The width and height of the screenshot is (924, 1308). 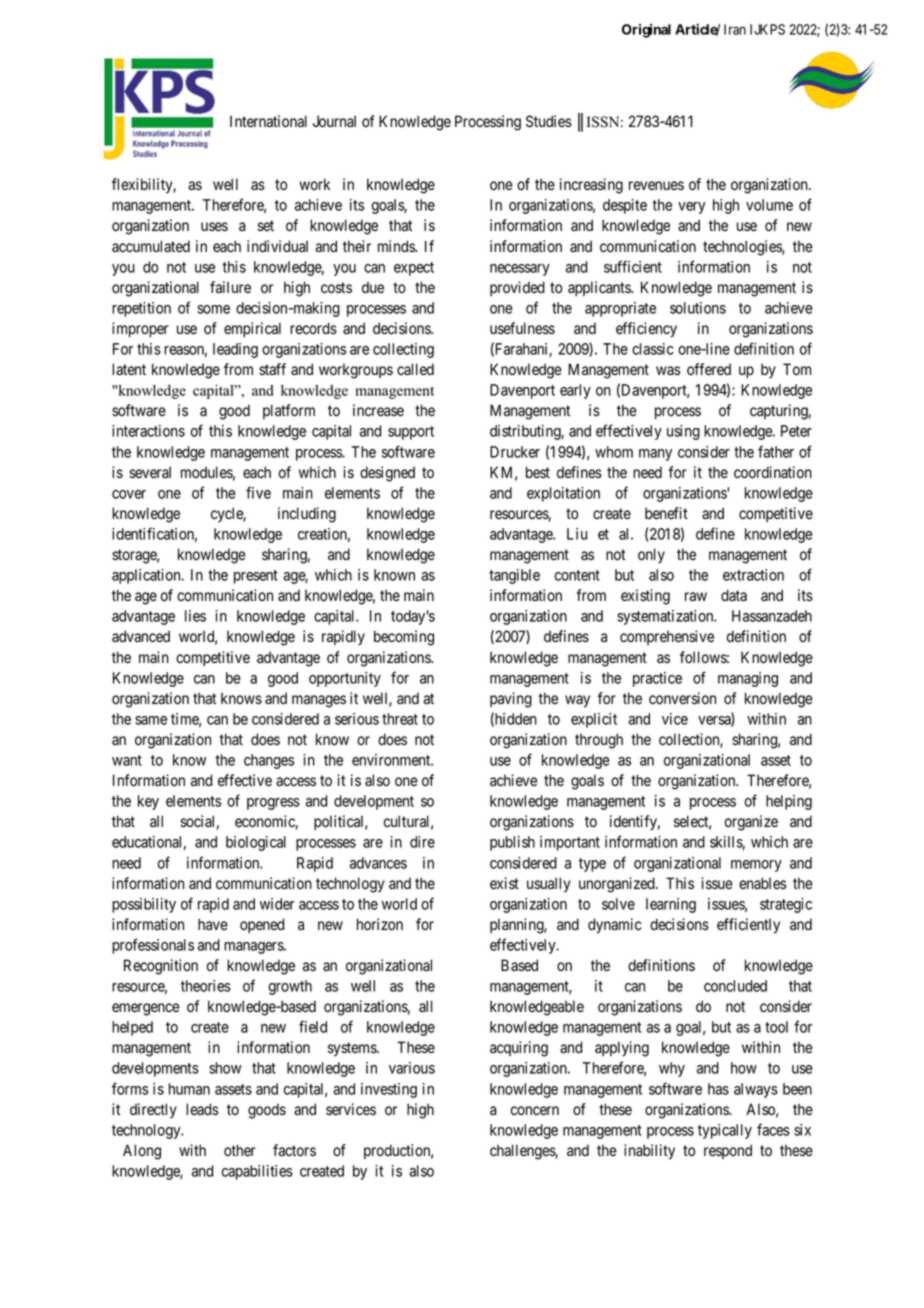 What do you see at coordinates (698, 308) in the screenshot?
I see `solutions` at bounding box center [698, 308].
